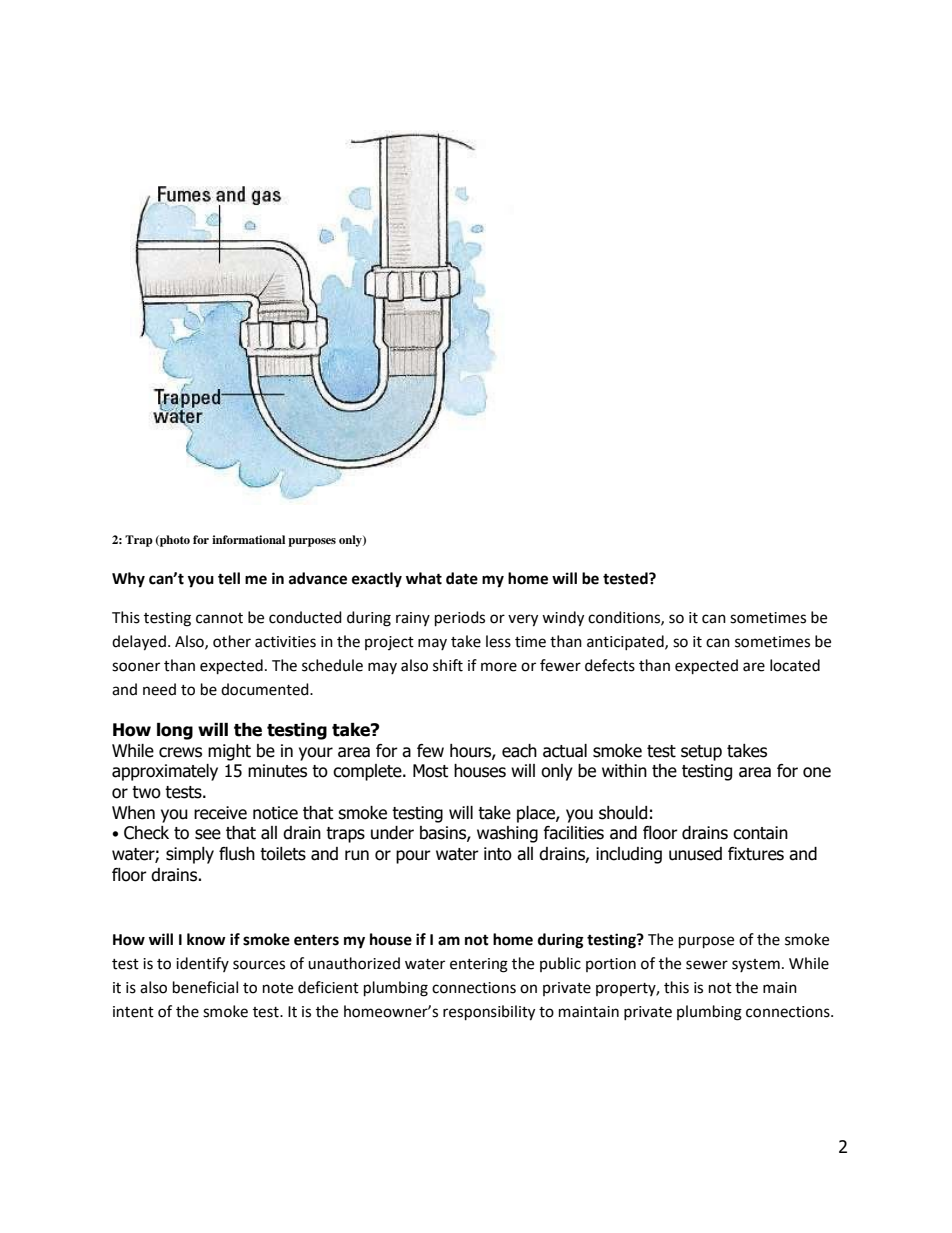 Image resolution: width=952 pixels, height=1233 pixels. Describe the element at coordinates (795, 665) in the page. I see `located` at that location.
